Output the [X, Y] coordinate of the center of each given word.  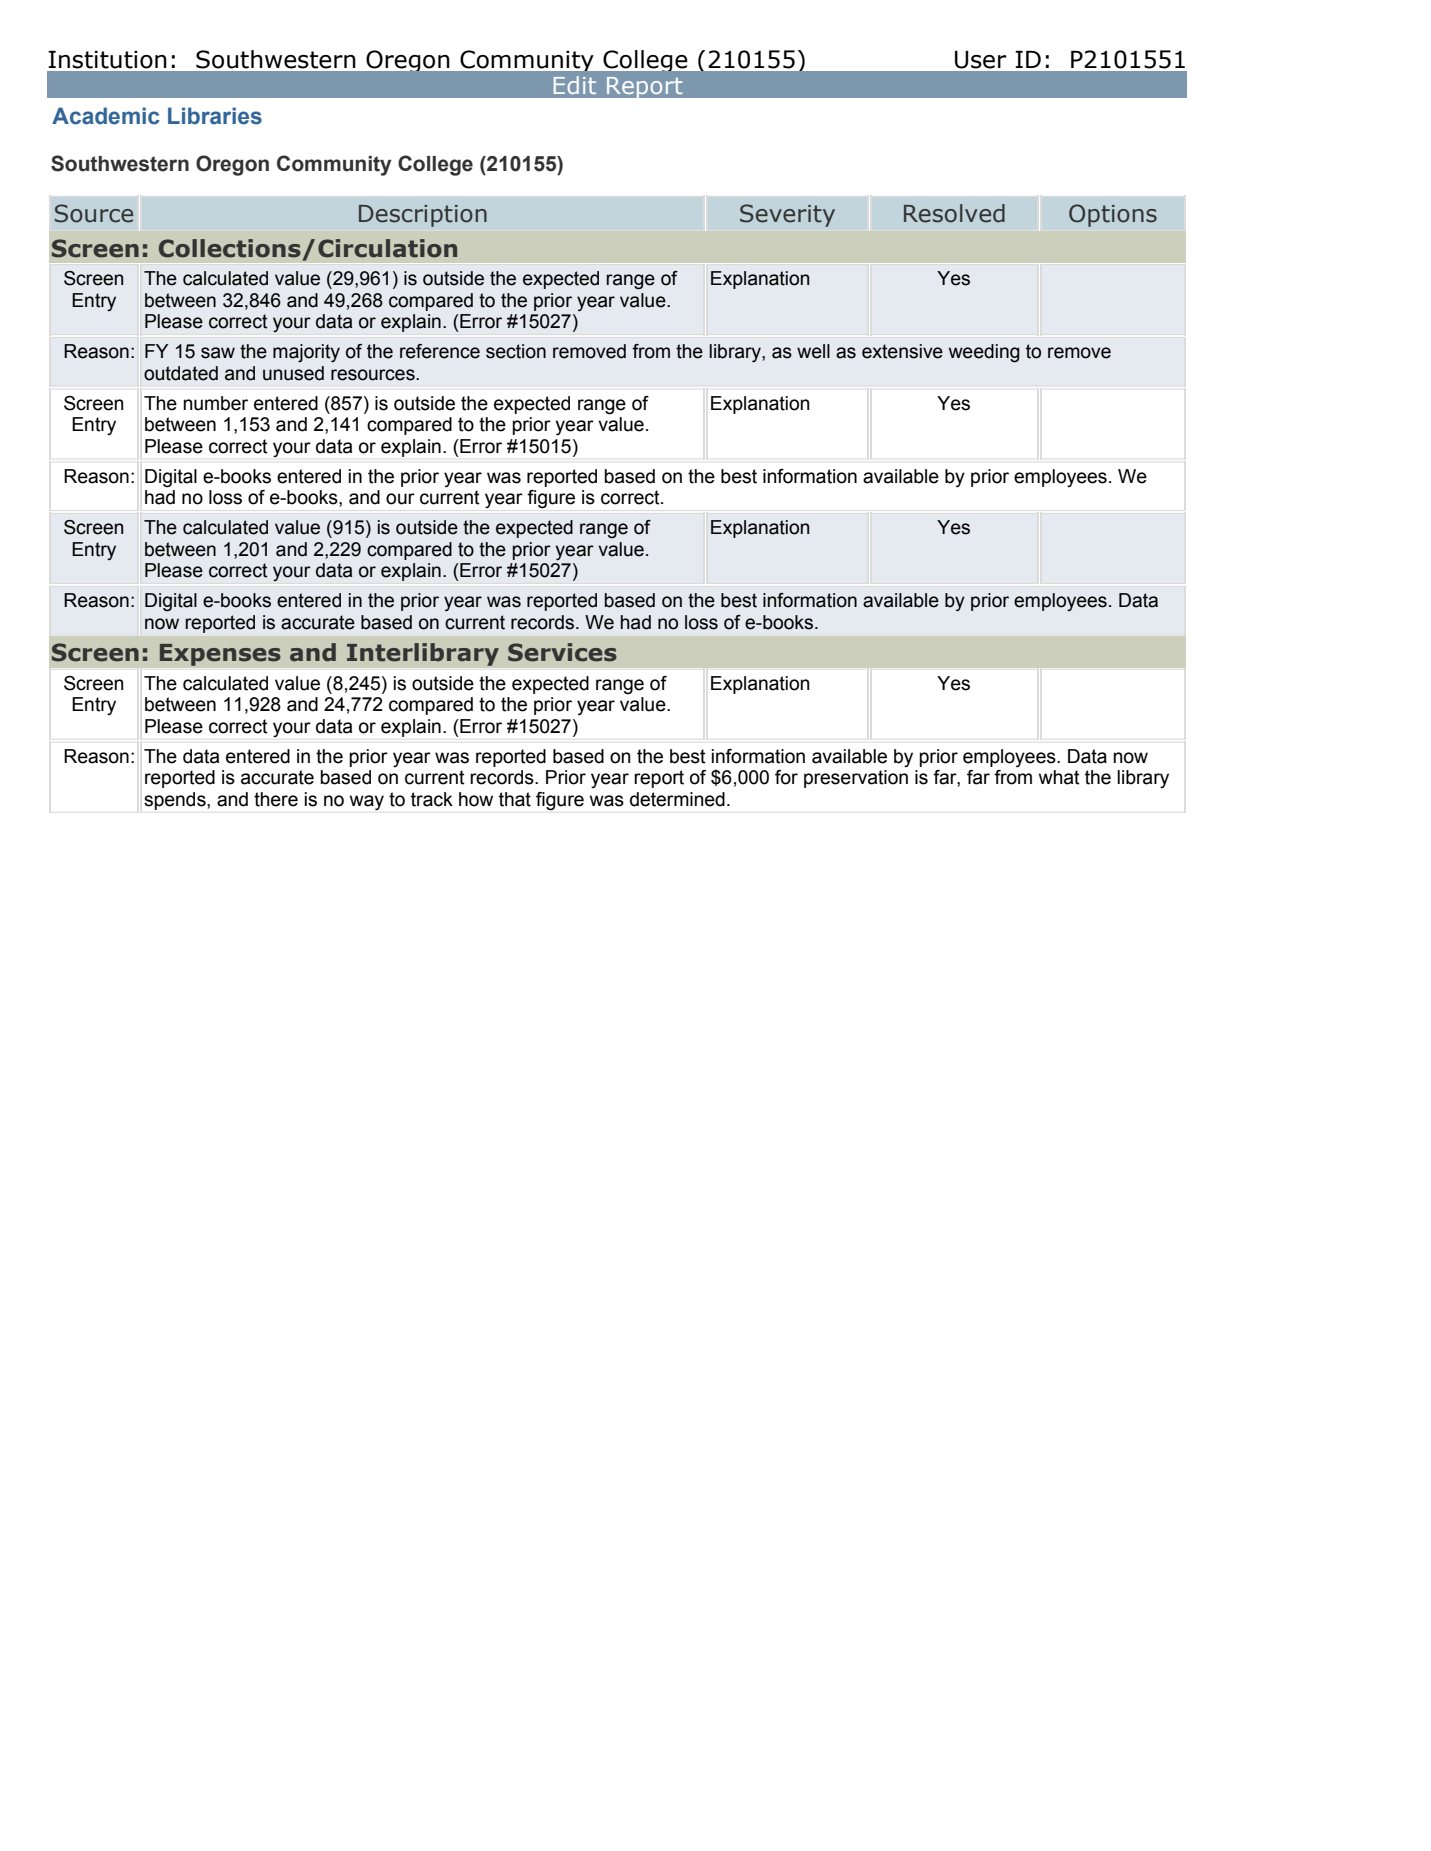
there [276, 799]
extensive [902, 351]
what [1059, 777]
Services [562, 652]
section [516, 351]
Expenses [220, 655]
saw [218, 353]
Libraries [215, 116]
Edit [575, 85]
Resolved [954, 213]
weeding [984, 353]
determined [677, 799]
